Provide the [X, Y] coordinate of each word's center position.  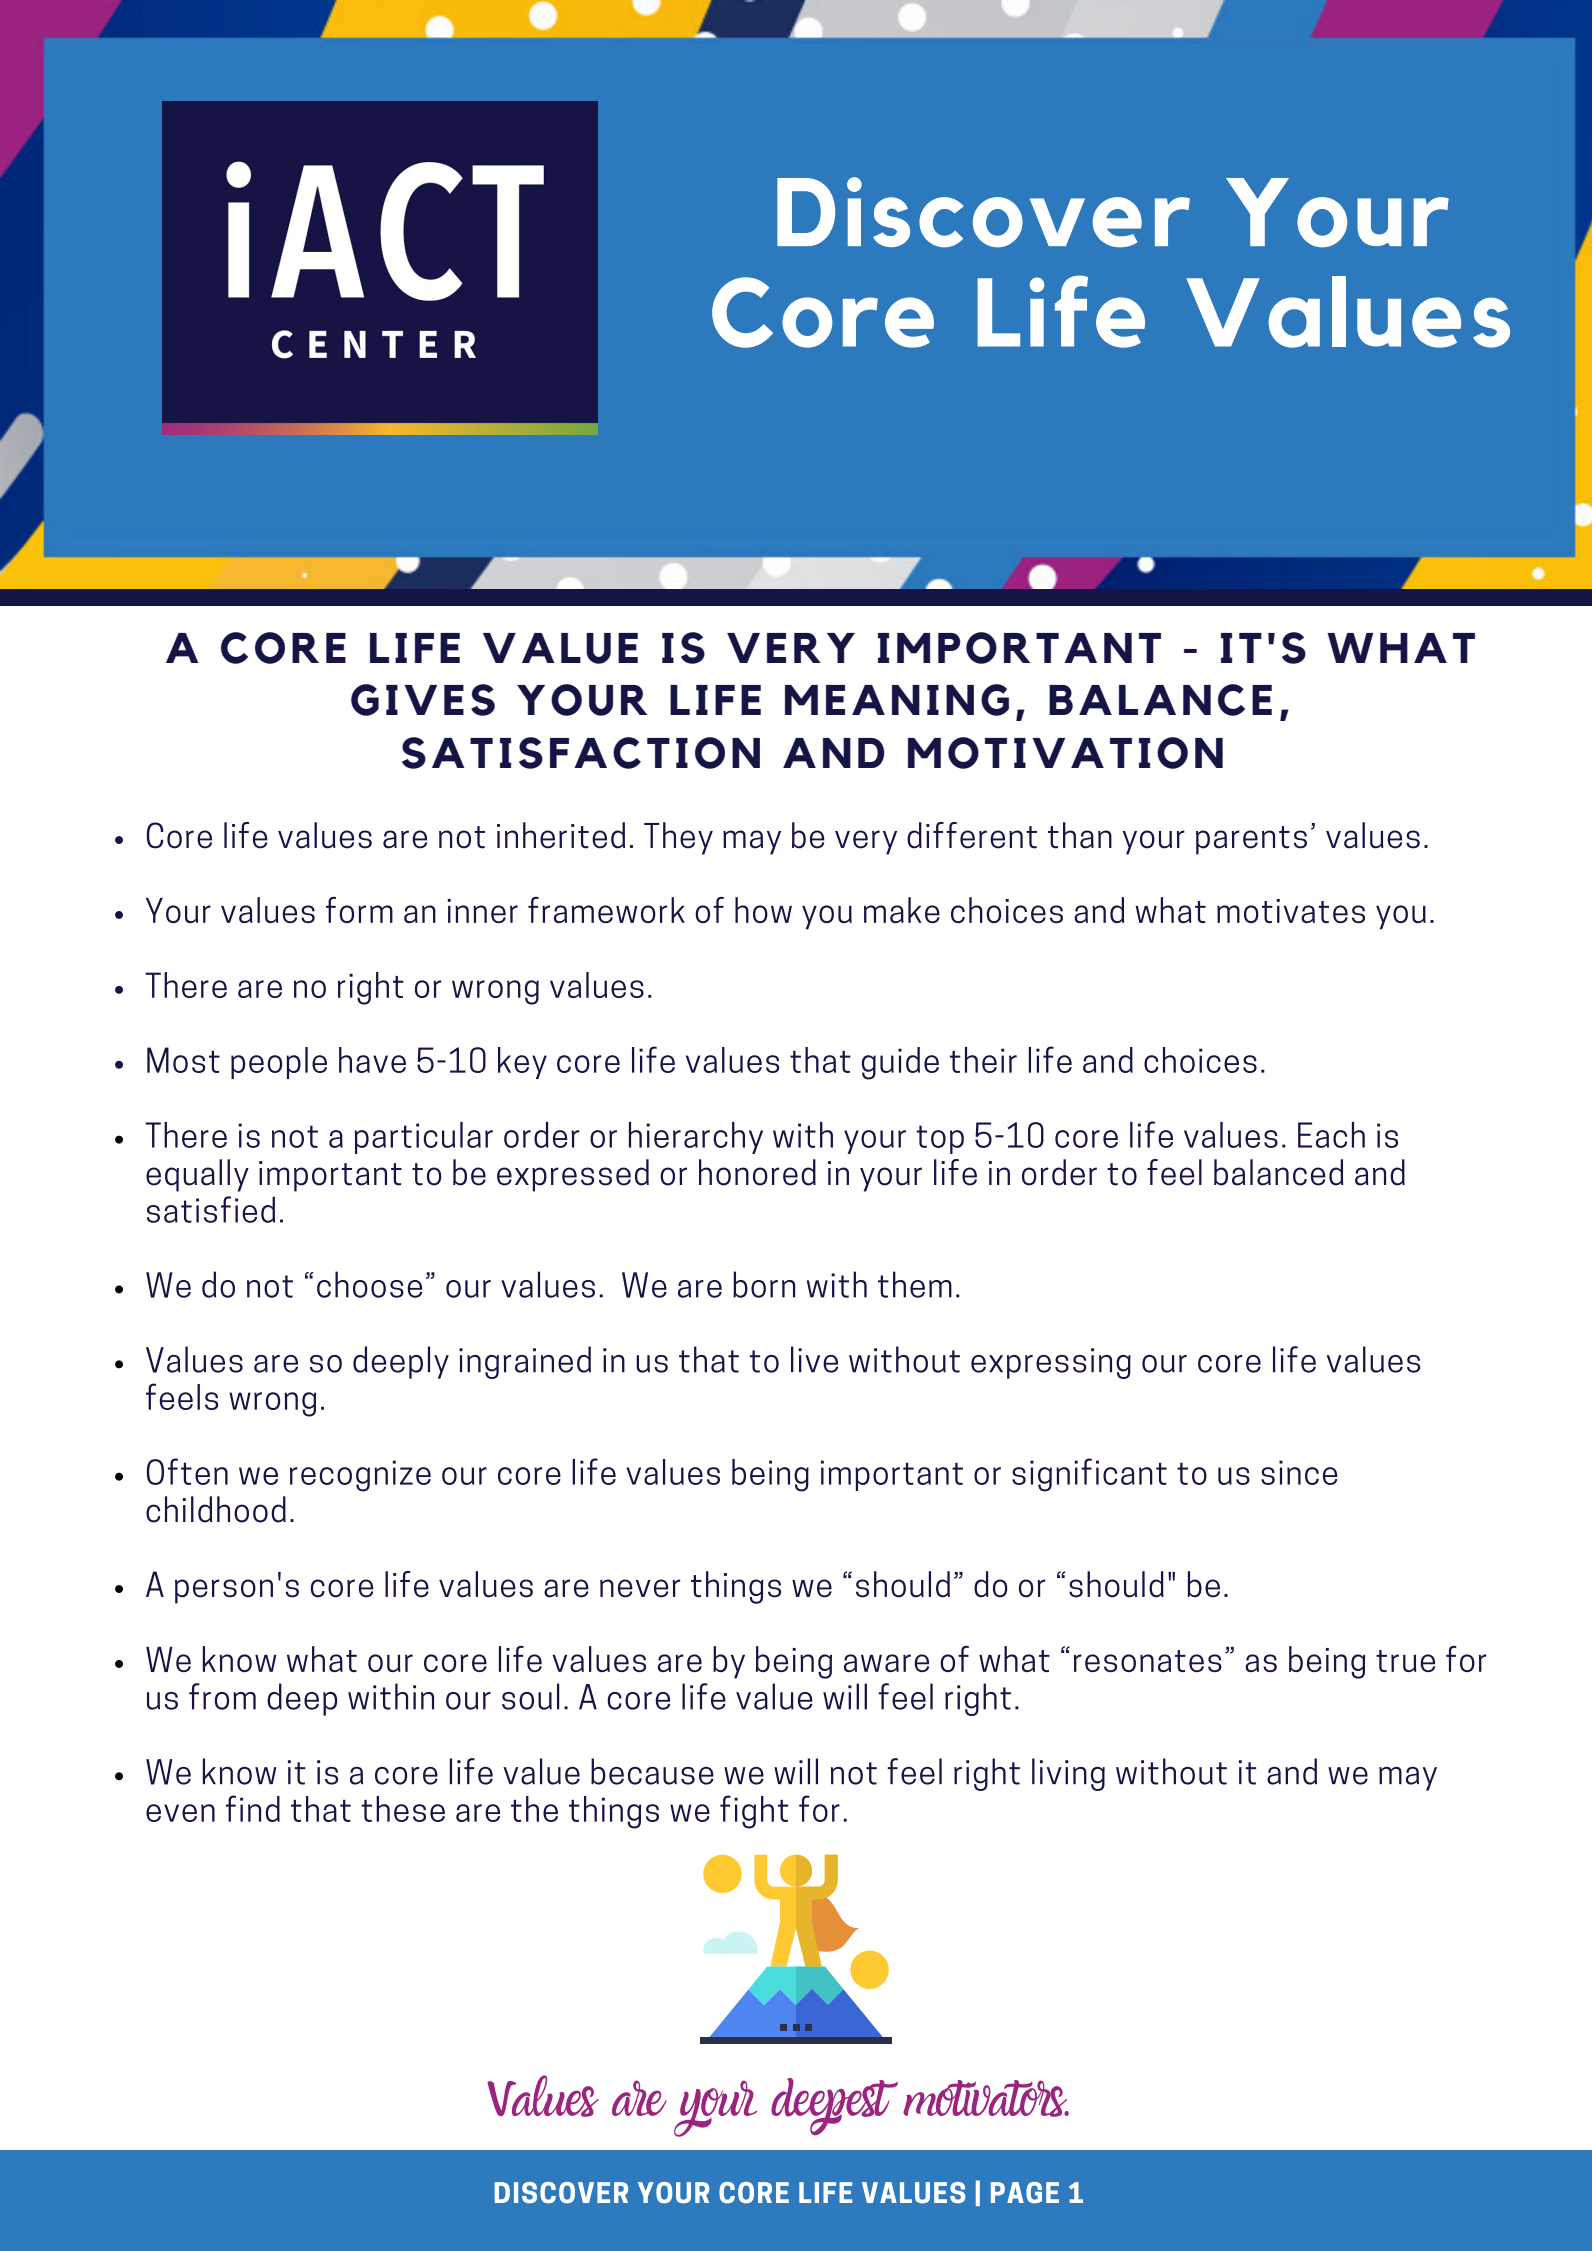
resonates [1148, 1661]
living [1068, 1774]
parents [1251, 840]
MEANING [897, 700]
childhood [216, 1509]
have [372, 1060]
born [764, 1284]
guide [900, 1063]
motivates [1291, 911]
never [640, 1588]
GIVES [423, 700]
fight [754, 1812]
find [253, 1808]
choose [369, 1284]
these [403, 1809]
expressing [1051, 1363]
